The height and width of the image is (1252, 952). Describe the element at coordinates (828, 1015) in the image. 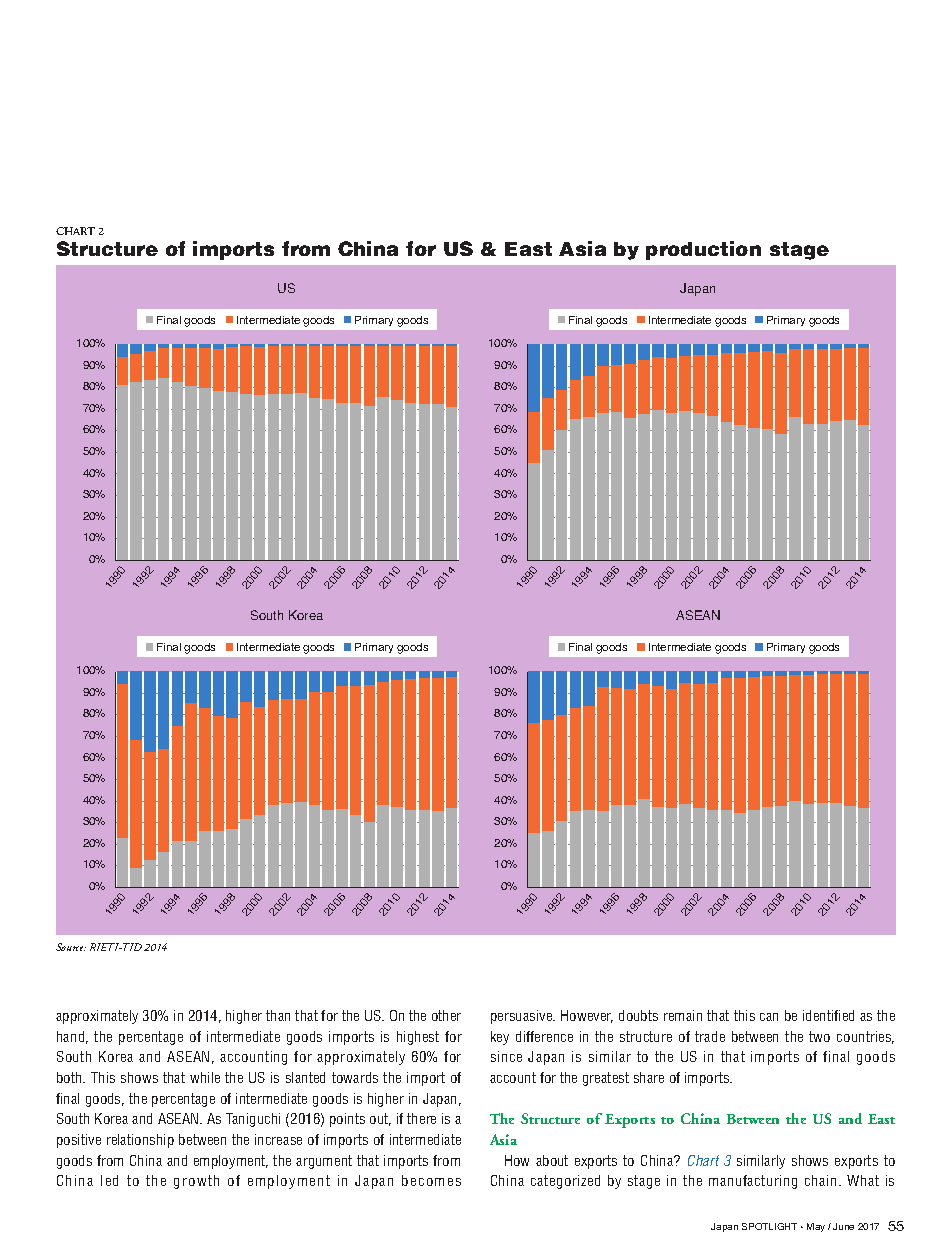

I see `identified` at that location.
